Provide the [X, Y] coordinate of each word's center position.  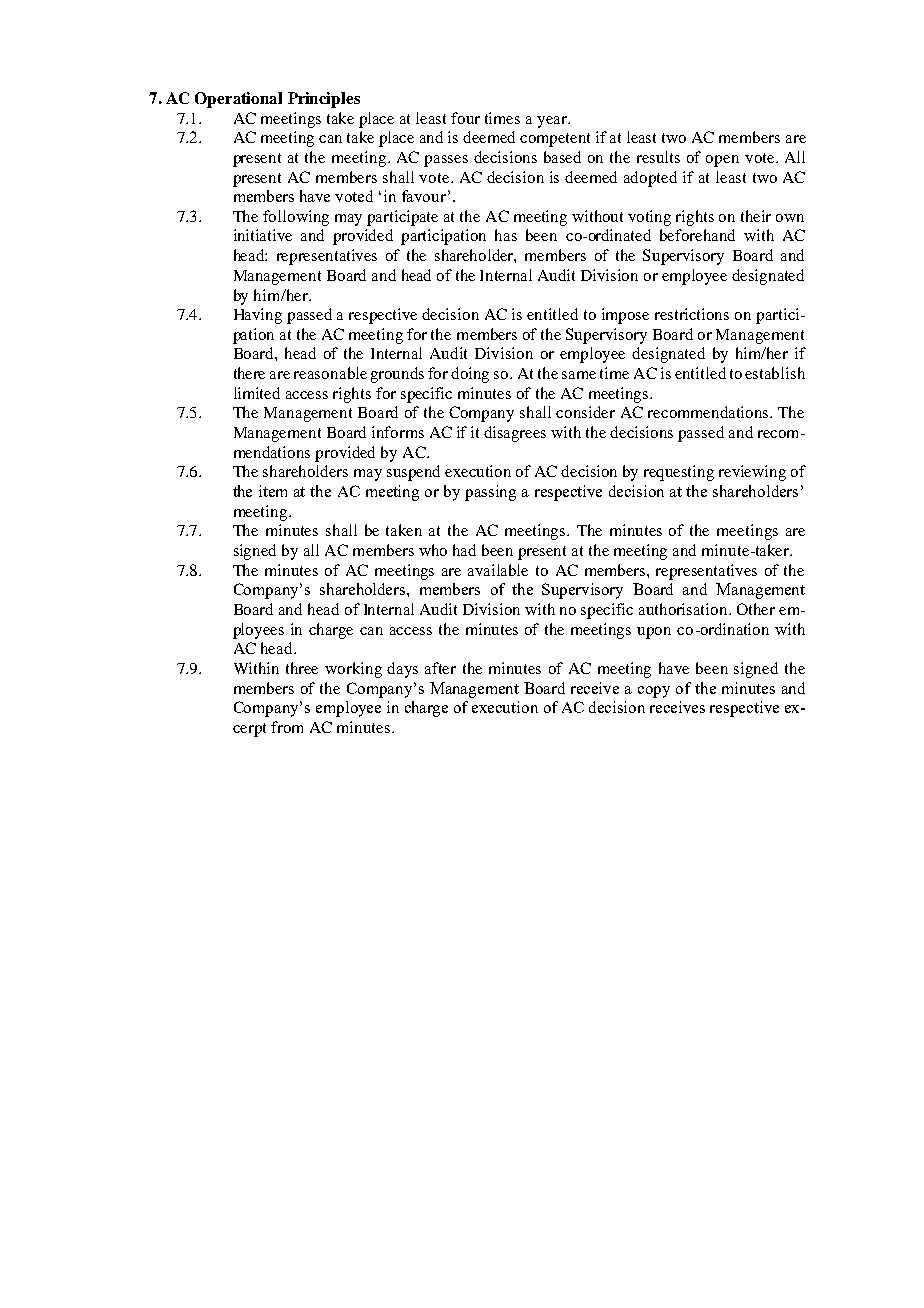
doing [470, 375]
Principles [324, 100]
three [302, 668]
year [553, 122]
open [722, 161]
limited [257, 393]
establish [775, 373]
